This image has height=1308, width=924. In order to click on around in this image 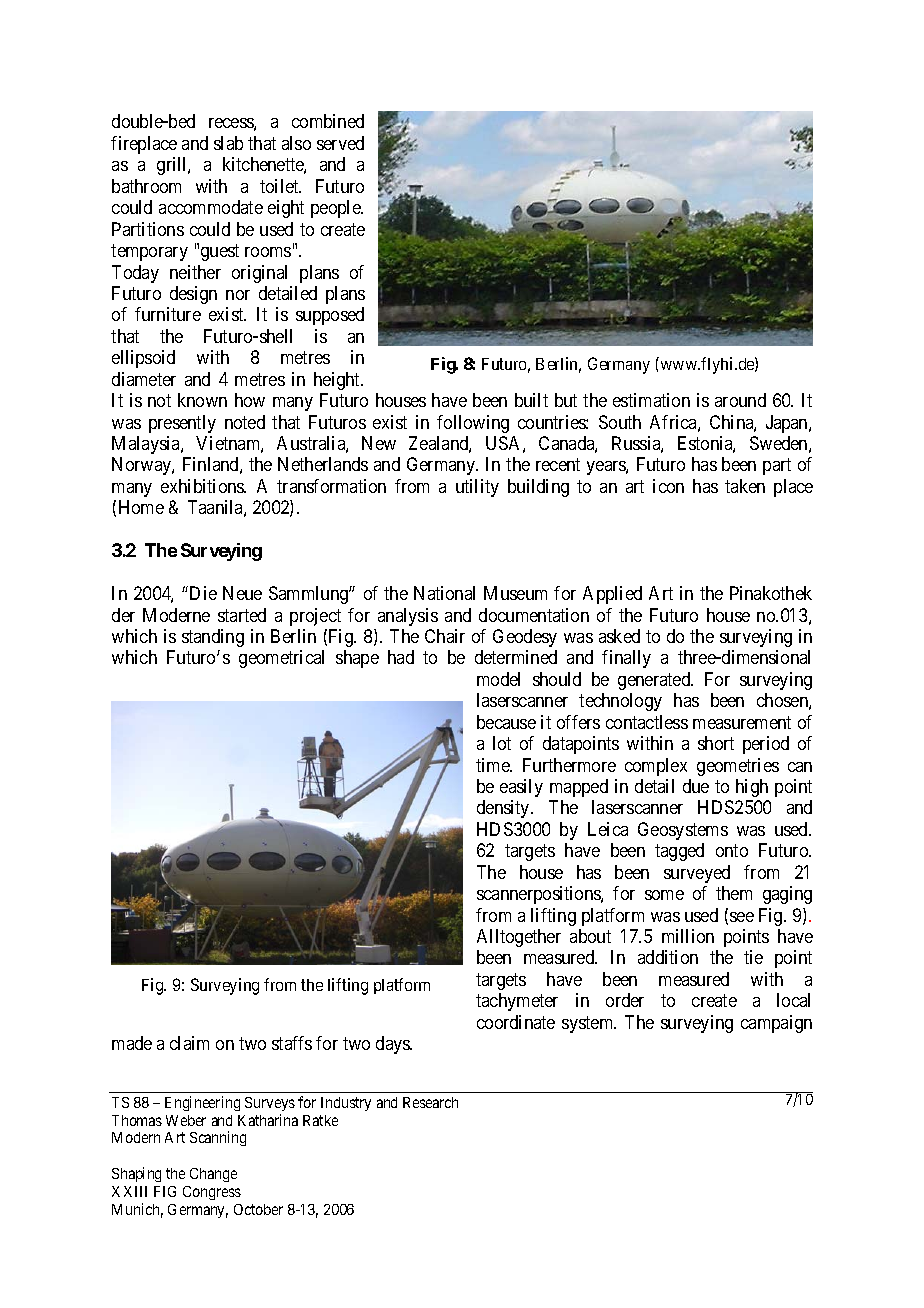, I will do `click(740, 400)`.
